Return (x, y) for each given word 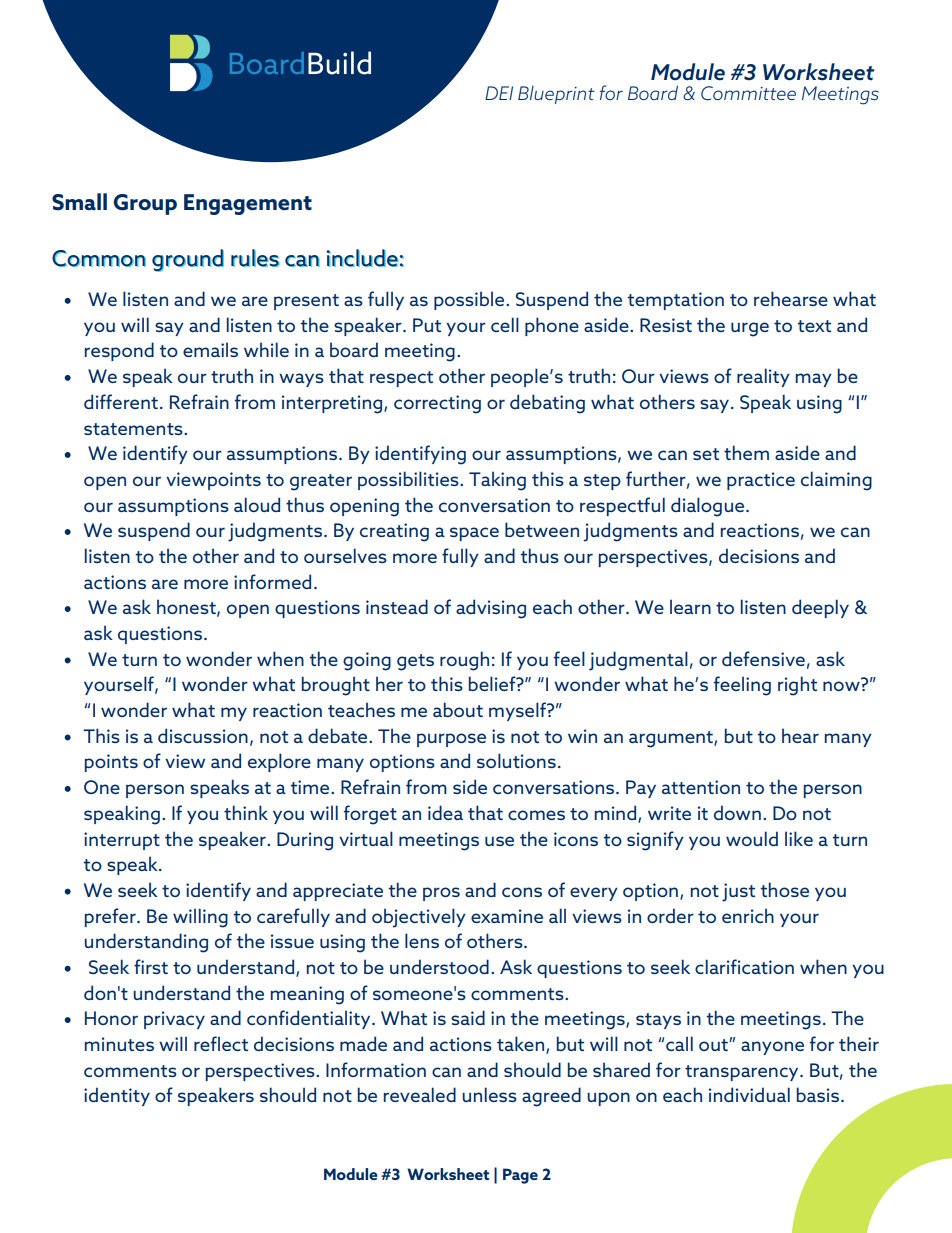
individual (749, 1094)
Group (145, 204)
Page (520, 1176)
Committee (748, 93)
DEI (499, 93)
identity (117, 1096)
